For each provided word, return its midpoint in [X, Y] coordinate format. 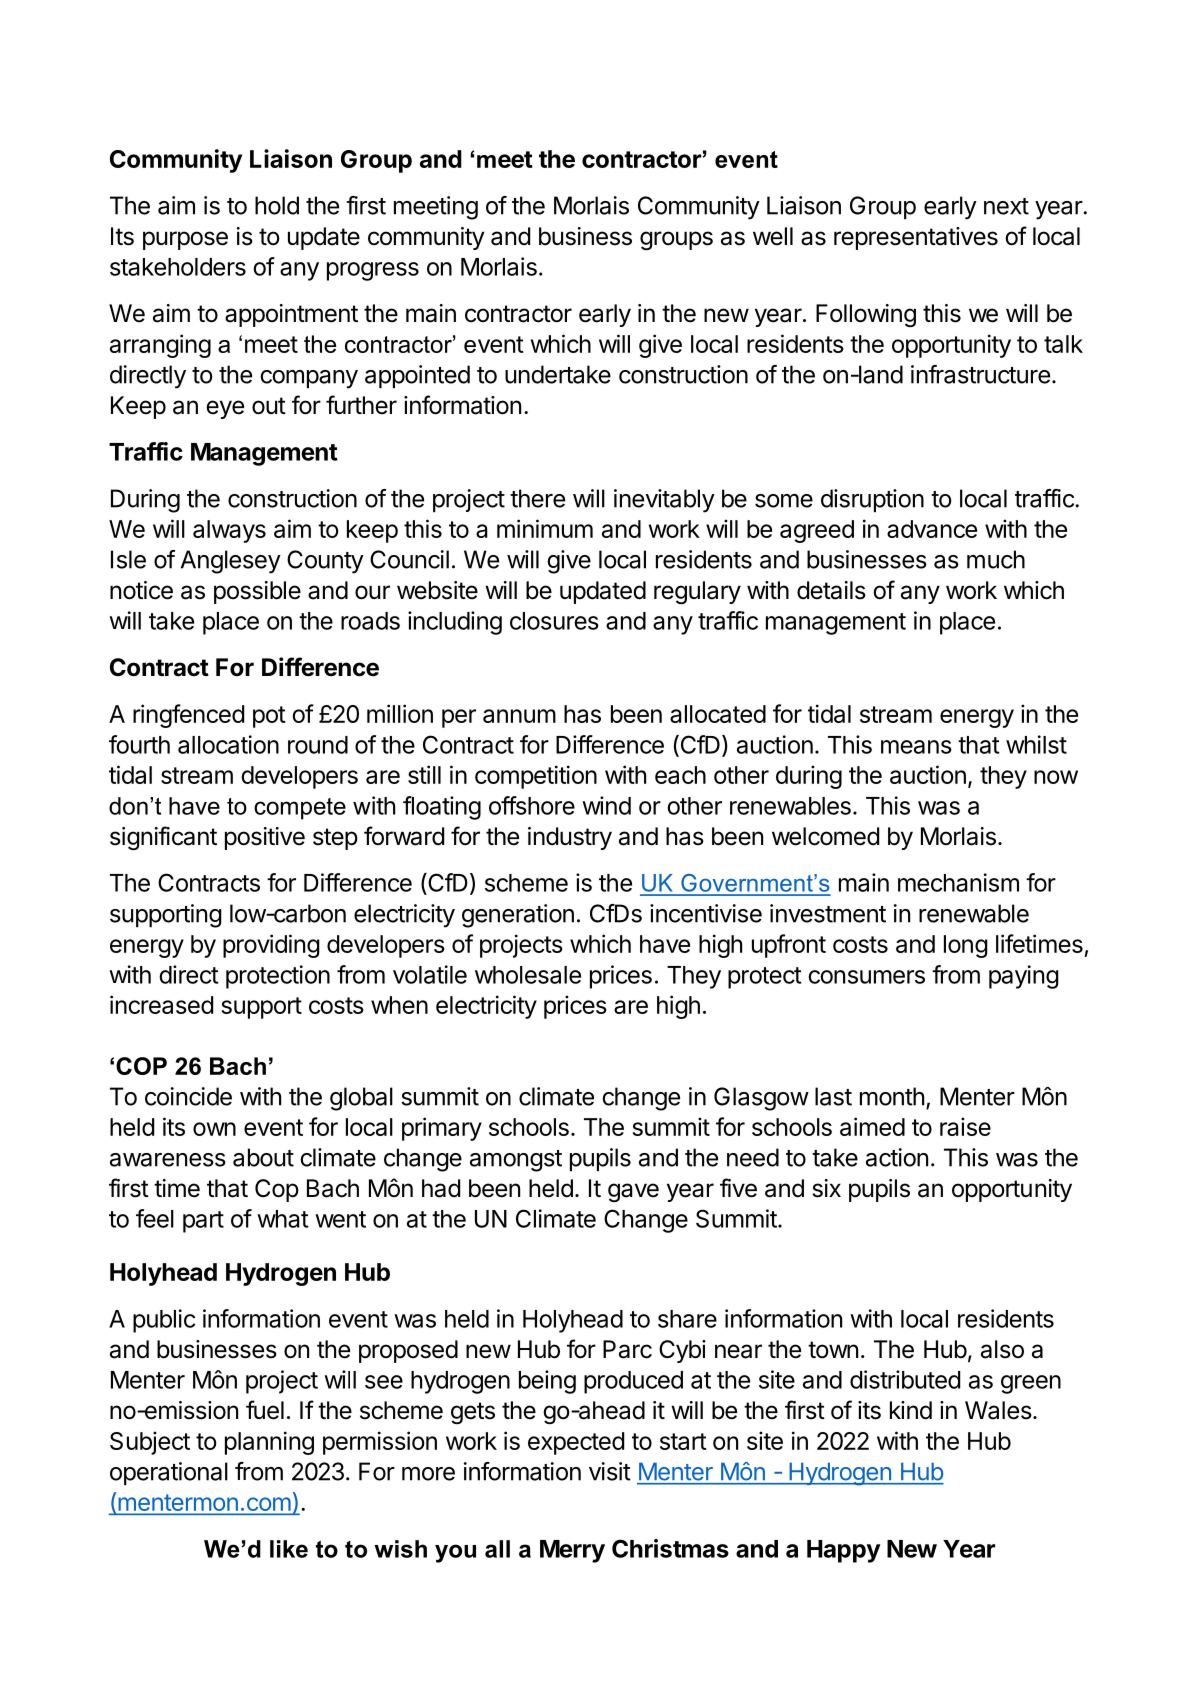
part [203, 1222]
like [289, 1549]
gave [633, 1192]
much [996, 559]
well [773, 236]
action [897, 1157]
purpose [185, 240]
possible [257, 592]
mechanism [958, 882]
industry [570, 838]
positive [265, 838]
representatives [916, 238]
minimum [545, 528]
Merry [572, 1551]
